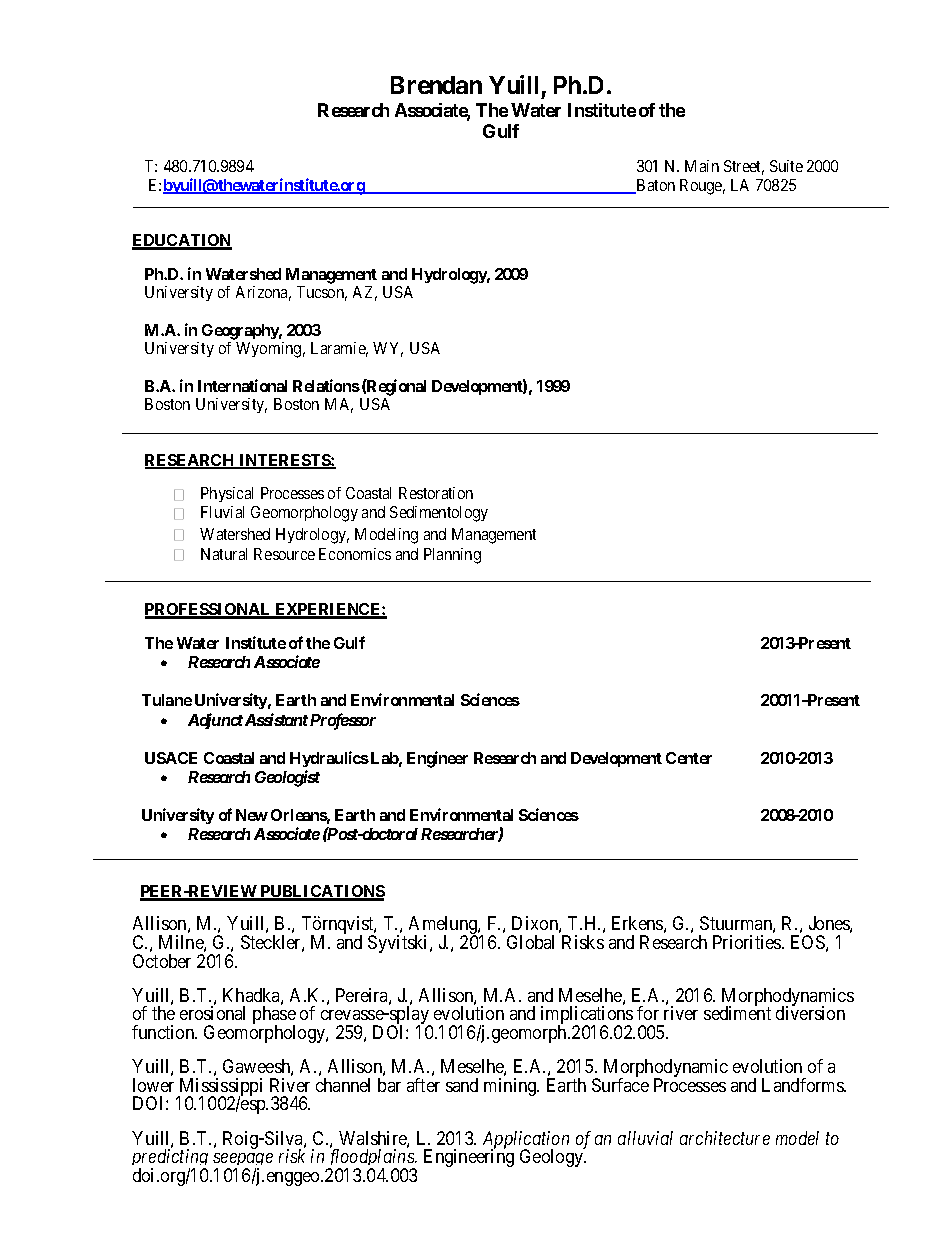 This document has height=1233, width=952. What do you see at coordinates (530, 942) in the document?
I see `Global` at bounding box center [530, 942].
